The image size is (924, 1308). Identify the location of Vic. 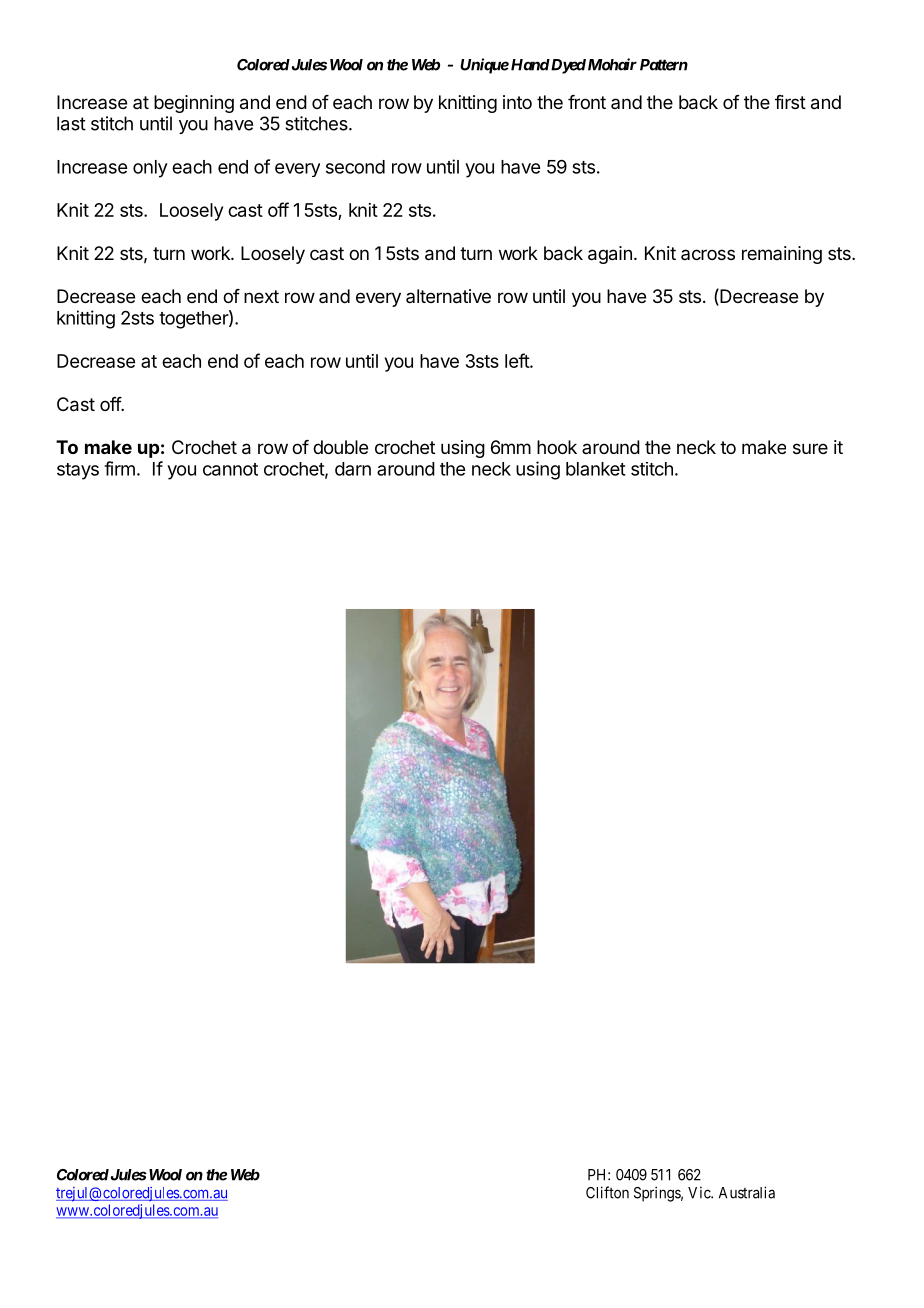
(700, 1193).
